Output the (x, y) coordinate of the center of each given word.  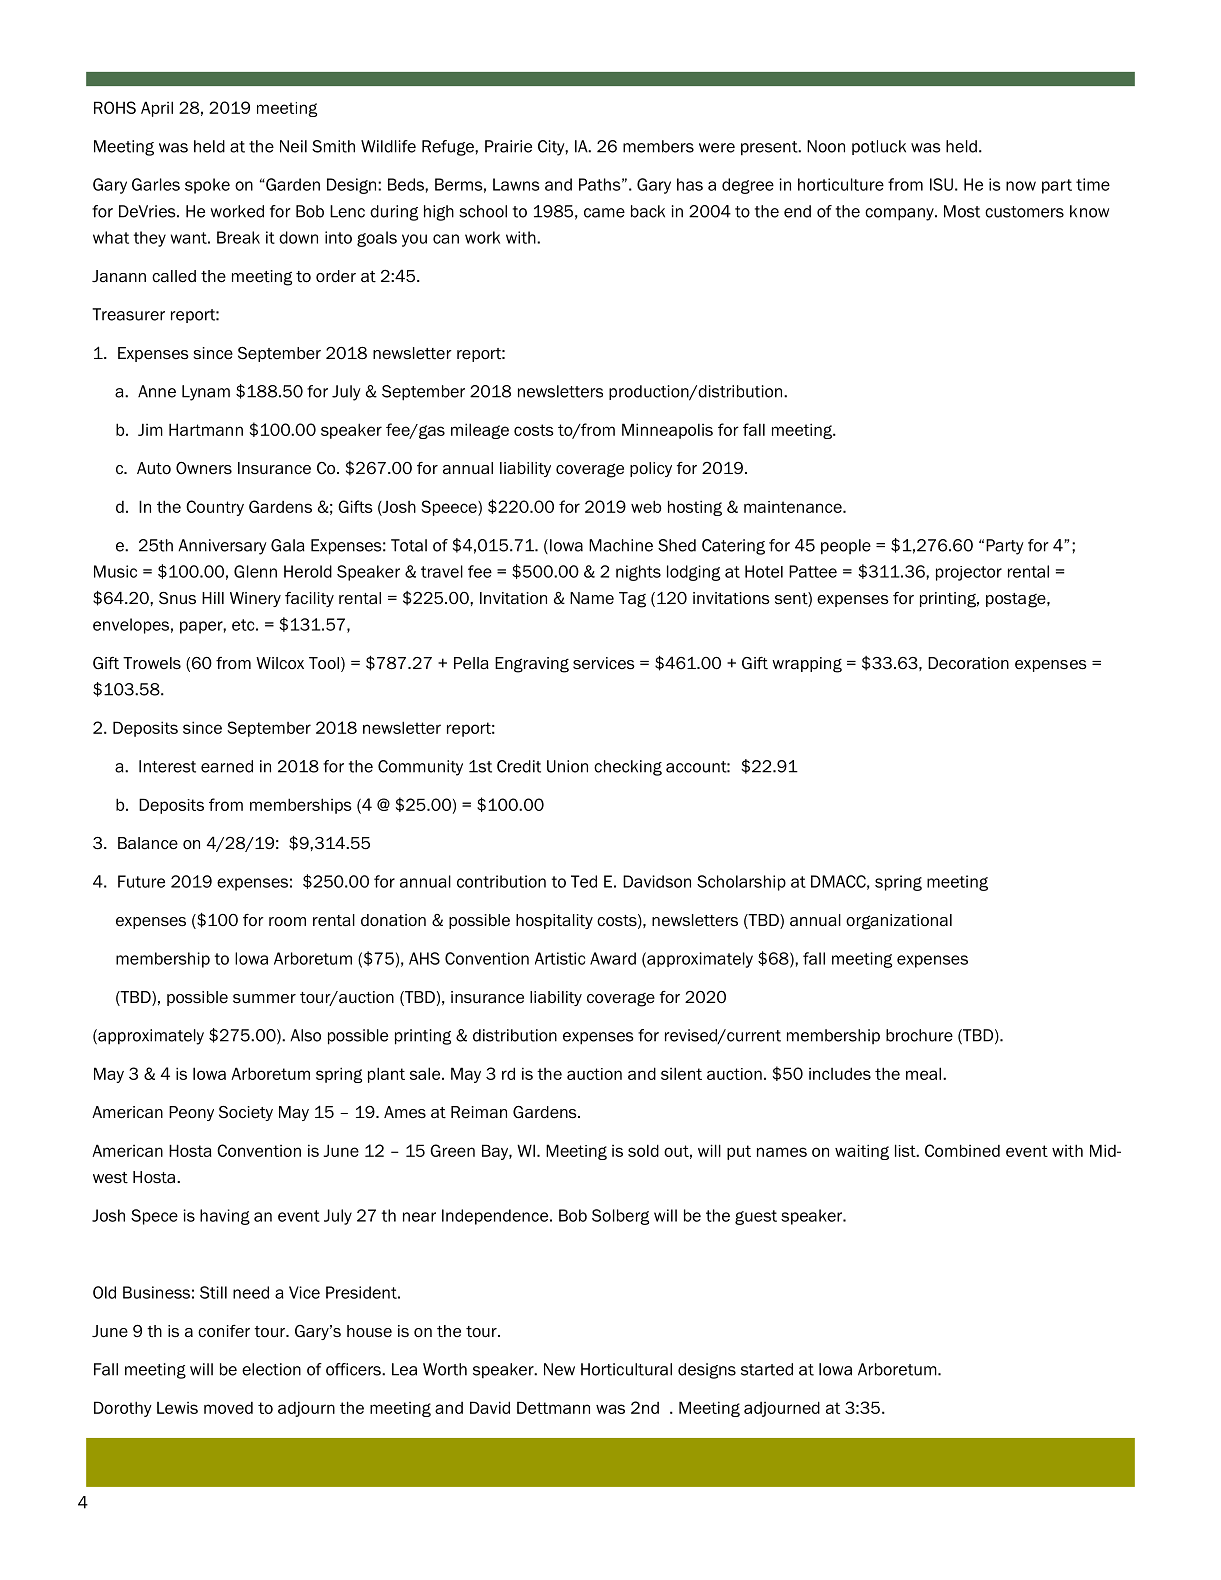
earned (227, 766)
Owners (204, 468)
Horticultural (626, 1369)
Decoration (968, 663)
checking (628, 768)
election (271, 1369)
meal (925, 1073)
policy (651, 469)
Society (246, 1113)
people (846, 547)
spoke (207, 186)
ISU (941, 184)
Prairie (508, 146)
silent (681, 1073)
